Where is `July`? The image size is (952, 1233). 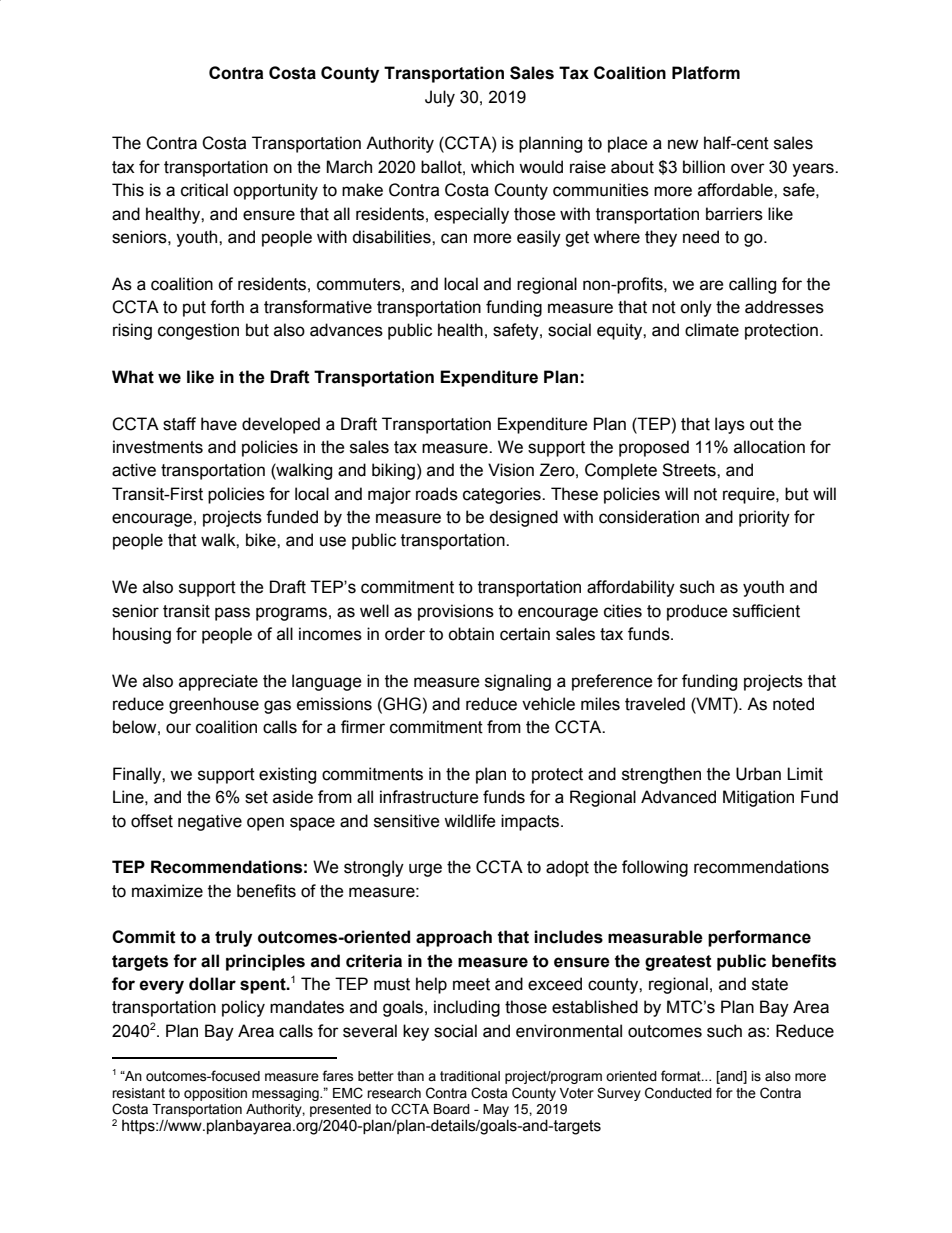
July is located at coordinates (440, 98).
